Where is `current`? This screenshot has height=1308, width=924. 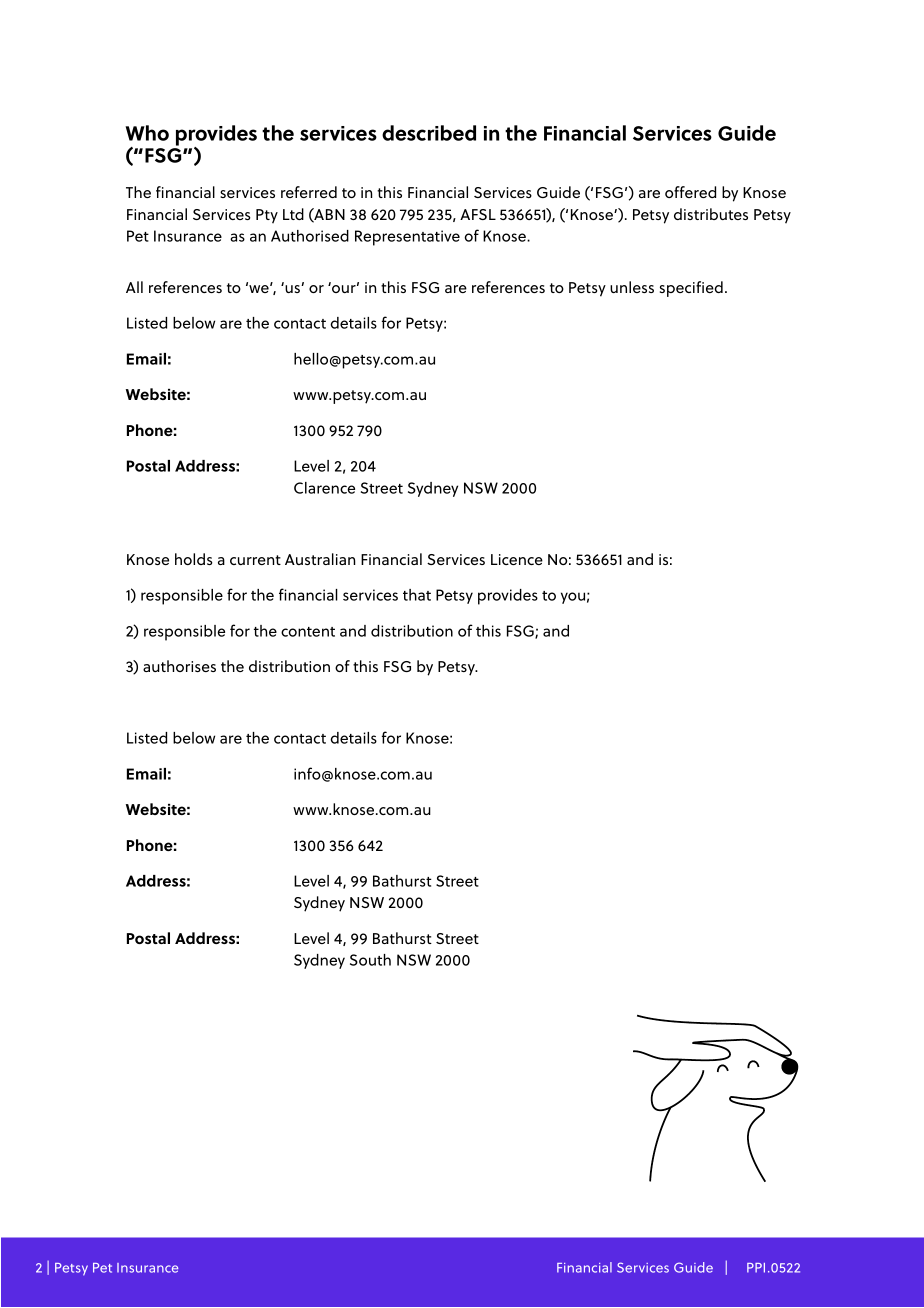 current is located at coordinates (255, 560).
